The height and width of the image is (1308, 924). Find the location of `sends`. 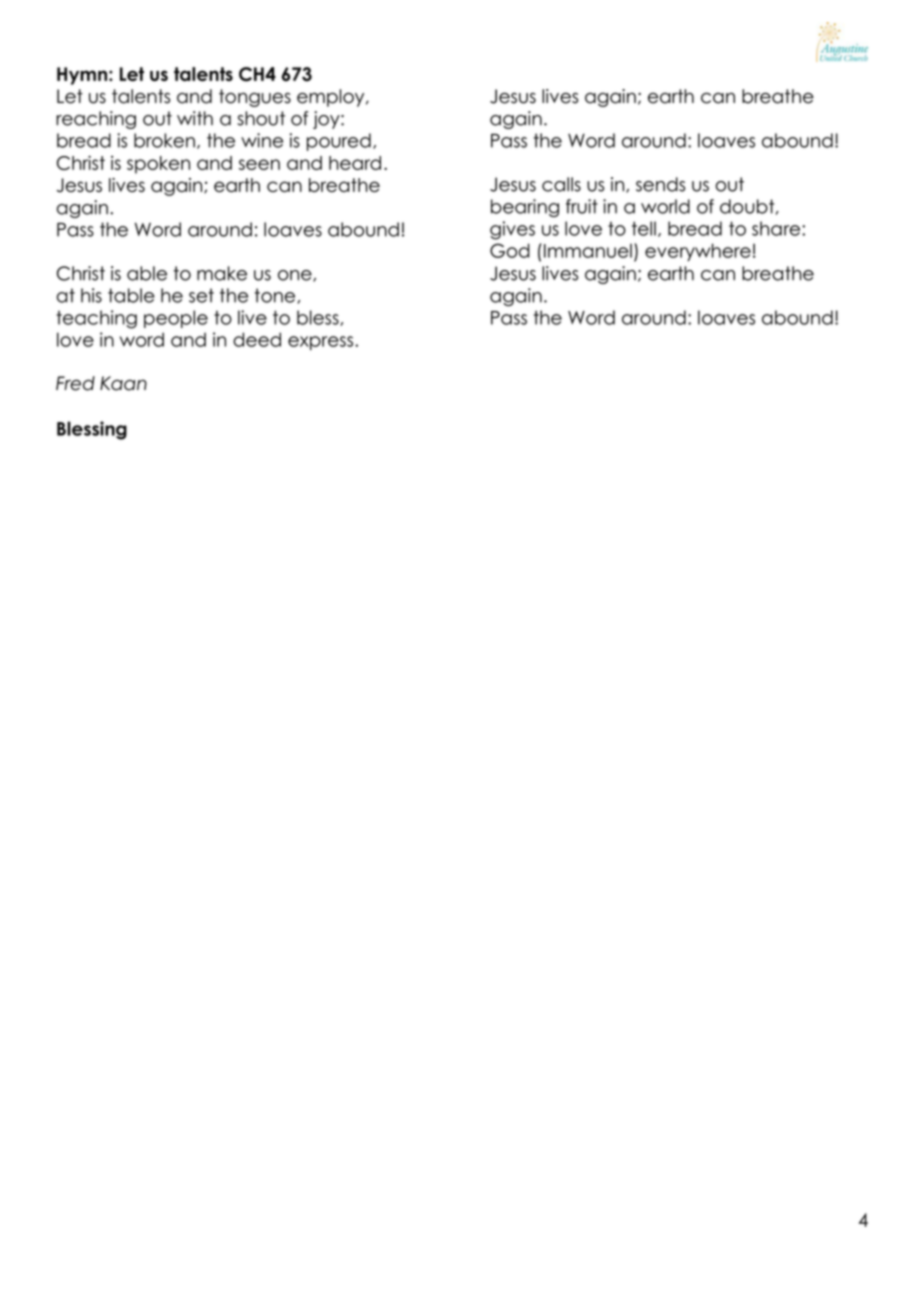

sends is located at coordinates (660, 184).
